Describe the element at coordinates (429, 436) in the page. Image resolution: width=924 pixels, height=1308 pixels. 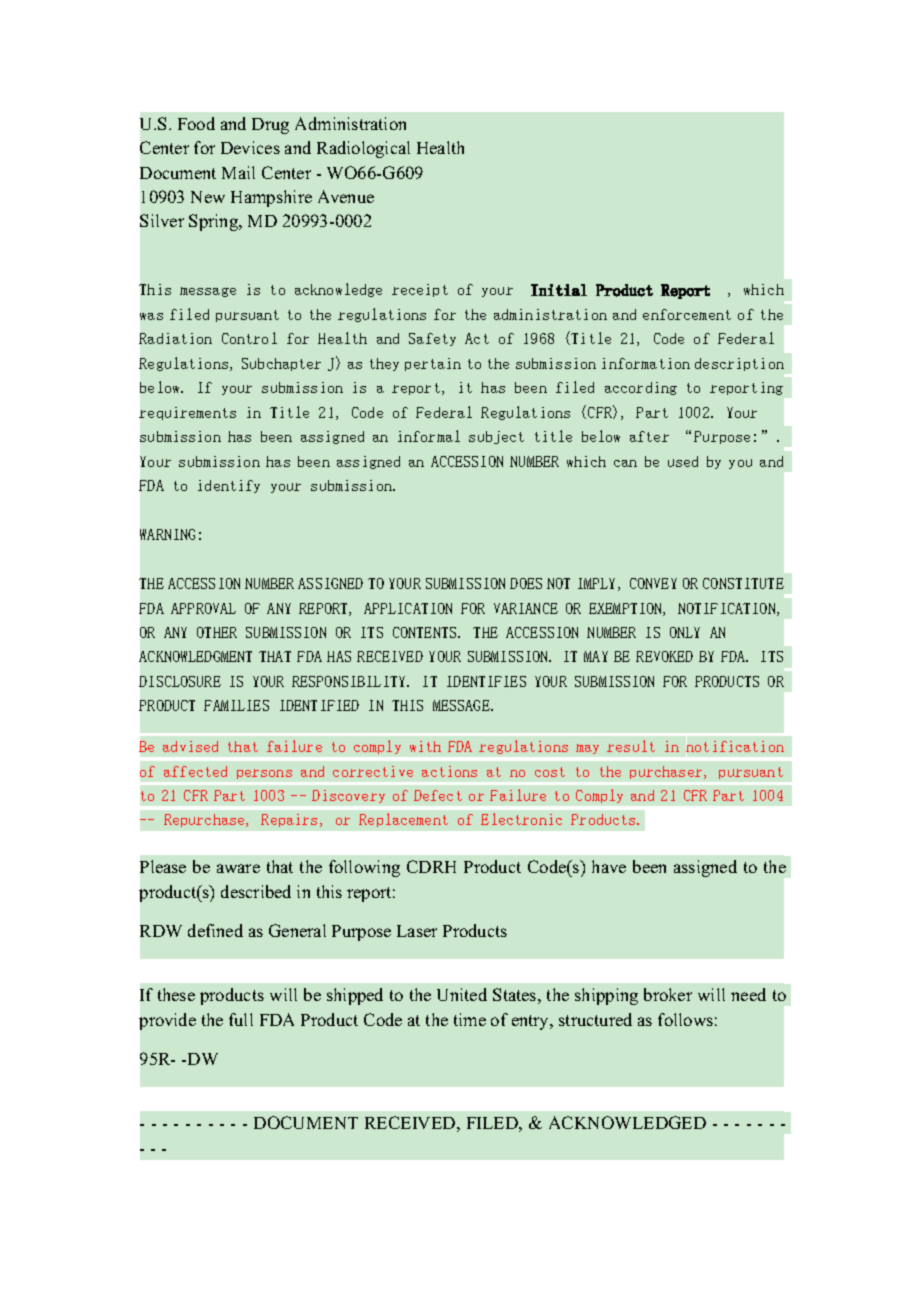
I see `informal` at that location.
